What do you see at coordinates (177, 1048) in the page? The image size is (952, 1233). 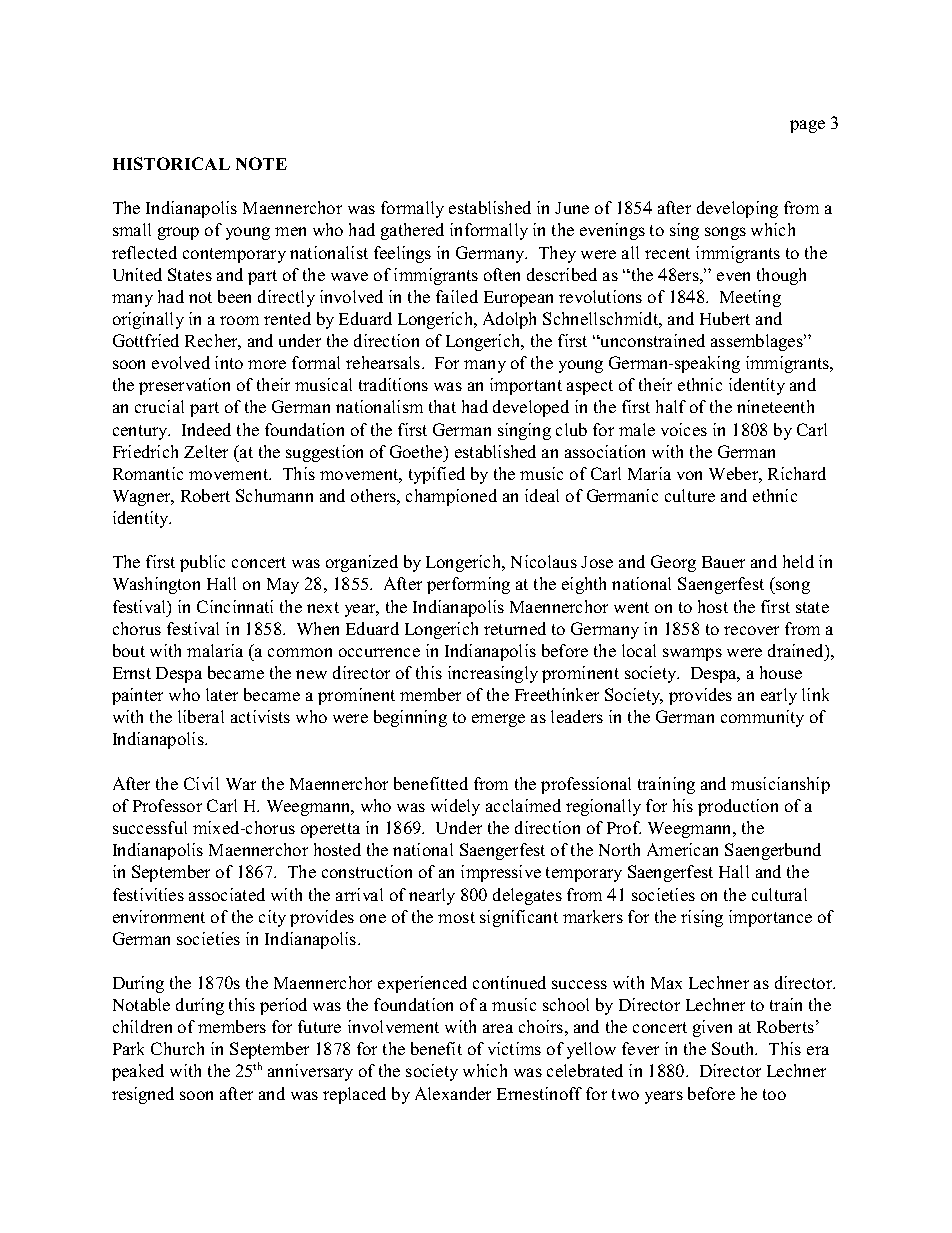 I see `Church` at bounding box center [177, 1048].
